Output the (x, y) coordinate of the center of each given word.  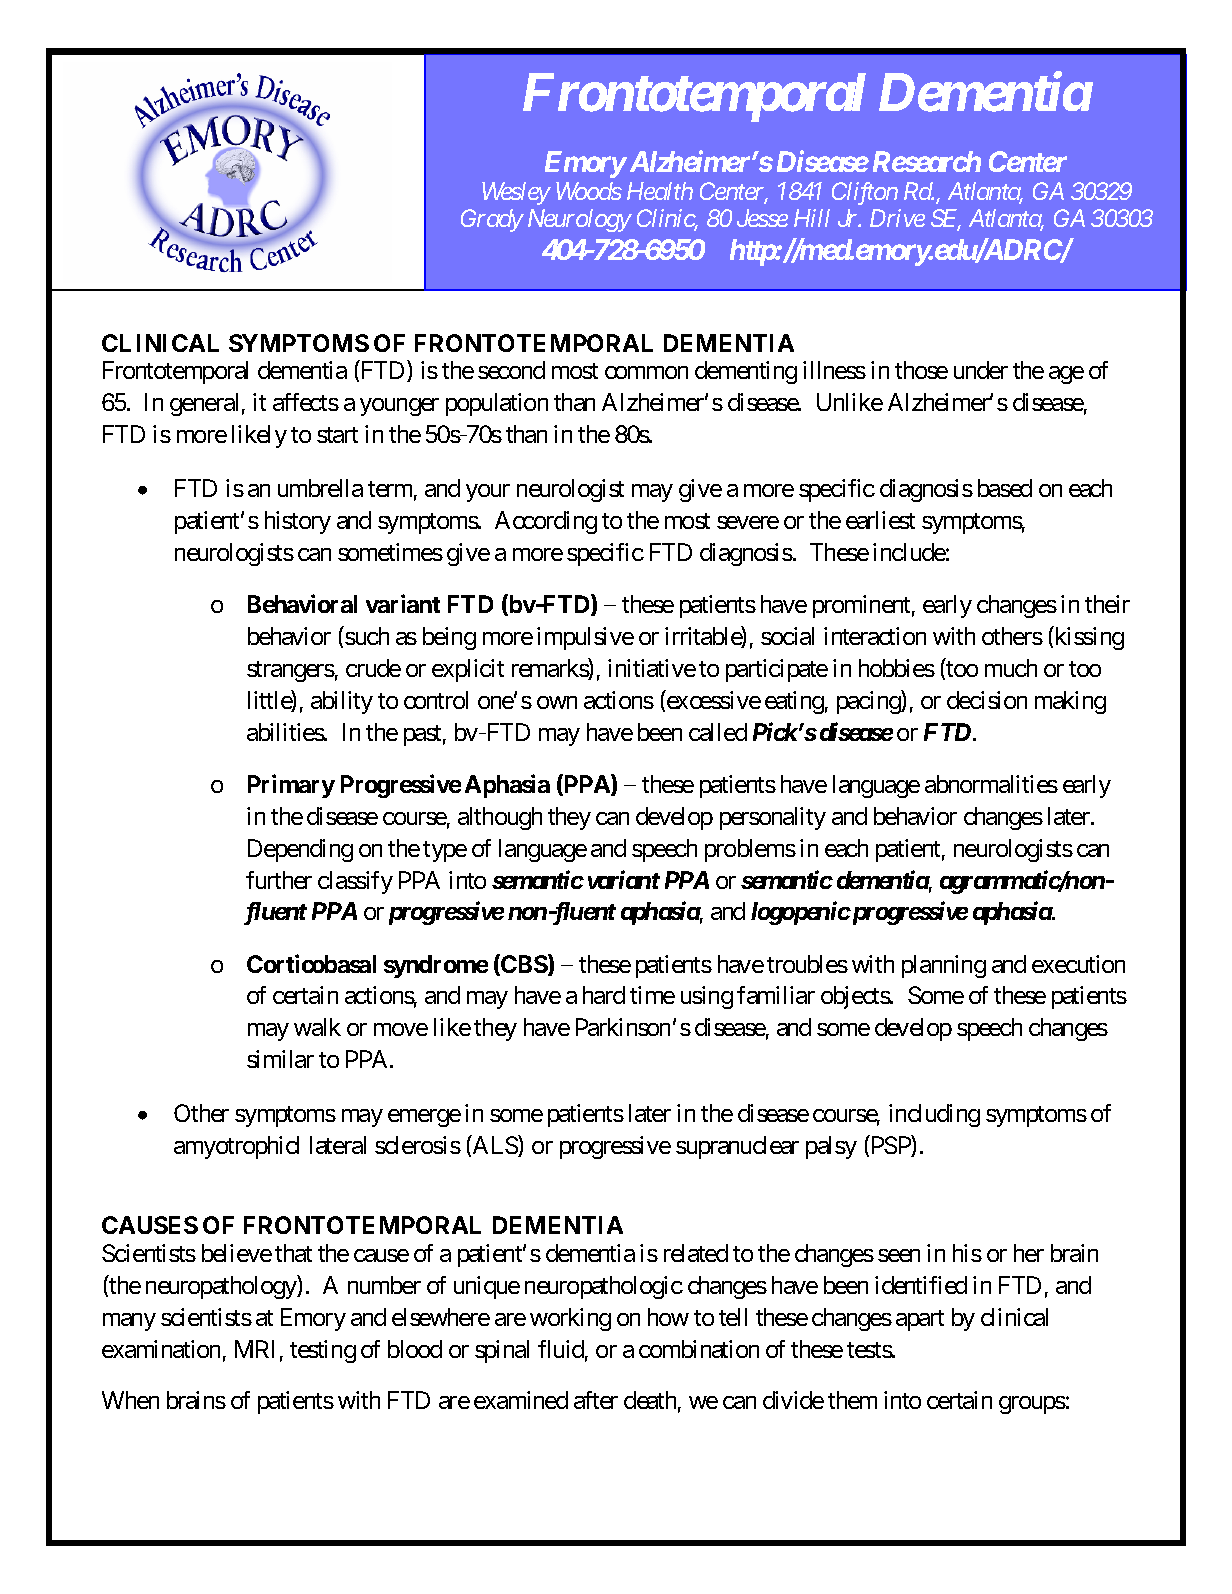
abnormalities (991, 784)
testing (323, 1351)
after (596, 1400)
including (934, 1115)
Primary (291, 786)
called (718, 732)
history (298, 522)
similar (280, 1059)
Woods (589, 191)
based (1005, 488)
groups (1032, 1405)
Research (927, 161)
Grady (492, 220)
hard (604, 995)
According (546, 522)
